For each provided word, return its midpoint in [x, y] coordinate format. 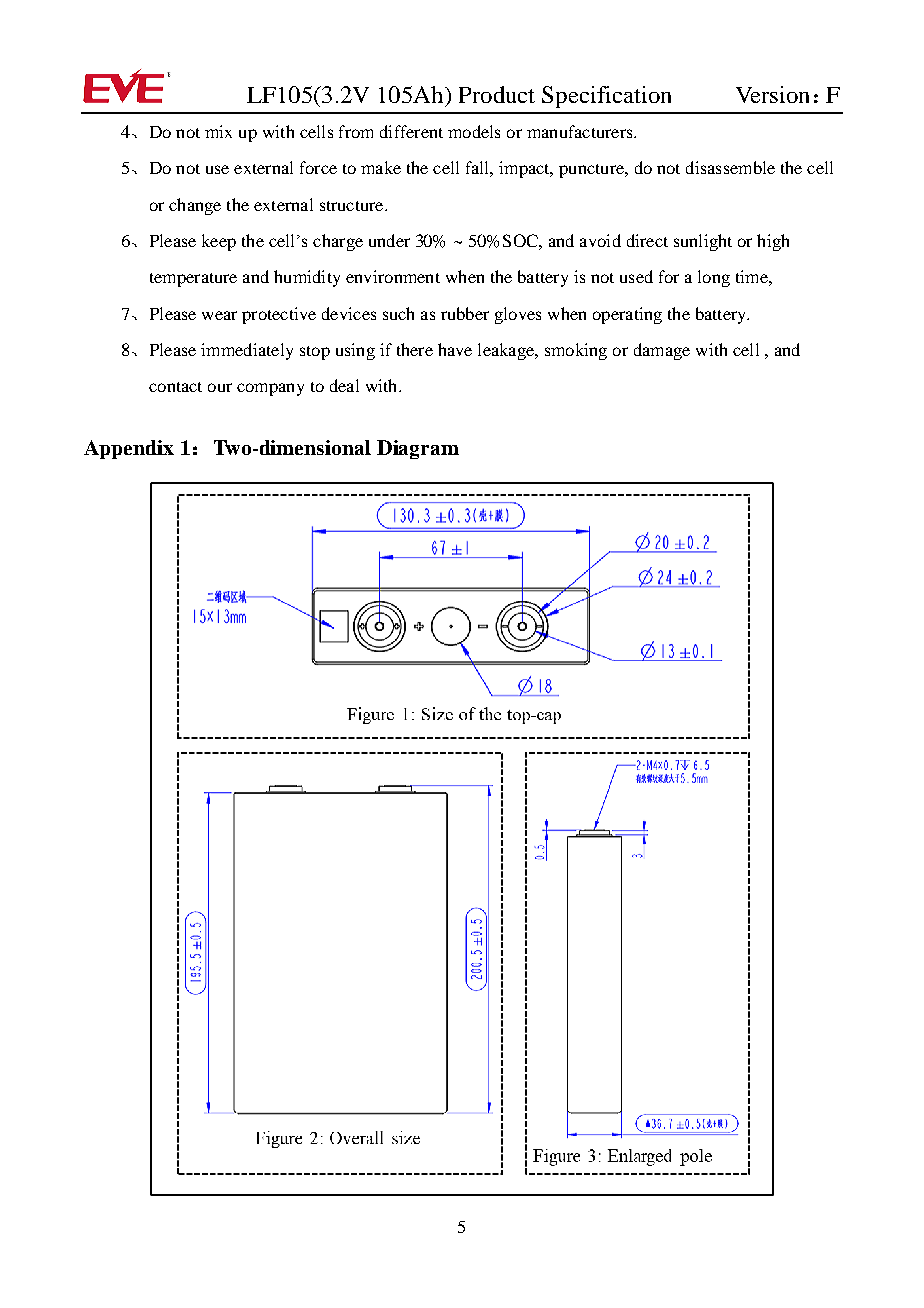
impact [525, 169]
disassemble [730, 167]
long [714, 278]
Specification [606, 97]
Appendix [129, 449]
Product [497, 94]
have [455, 349]
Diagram [418, 449]
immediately [247, 351]
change [195, 206]
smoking [576, 351]
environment [393, 276]
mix [218, 131]
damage [662, 351]
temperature [193, 280]
